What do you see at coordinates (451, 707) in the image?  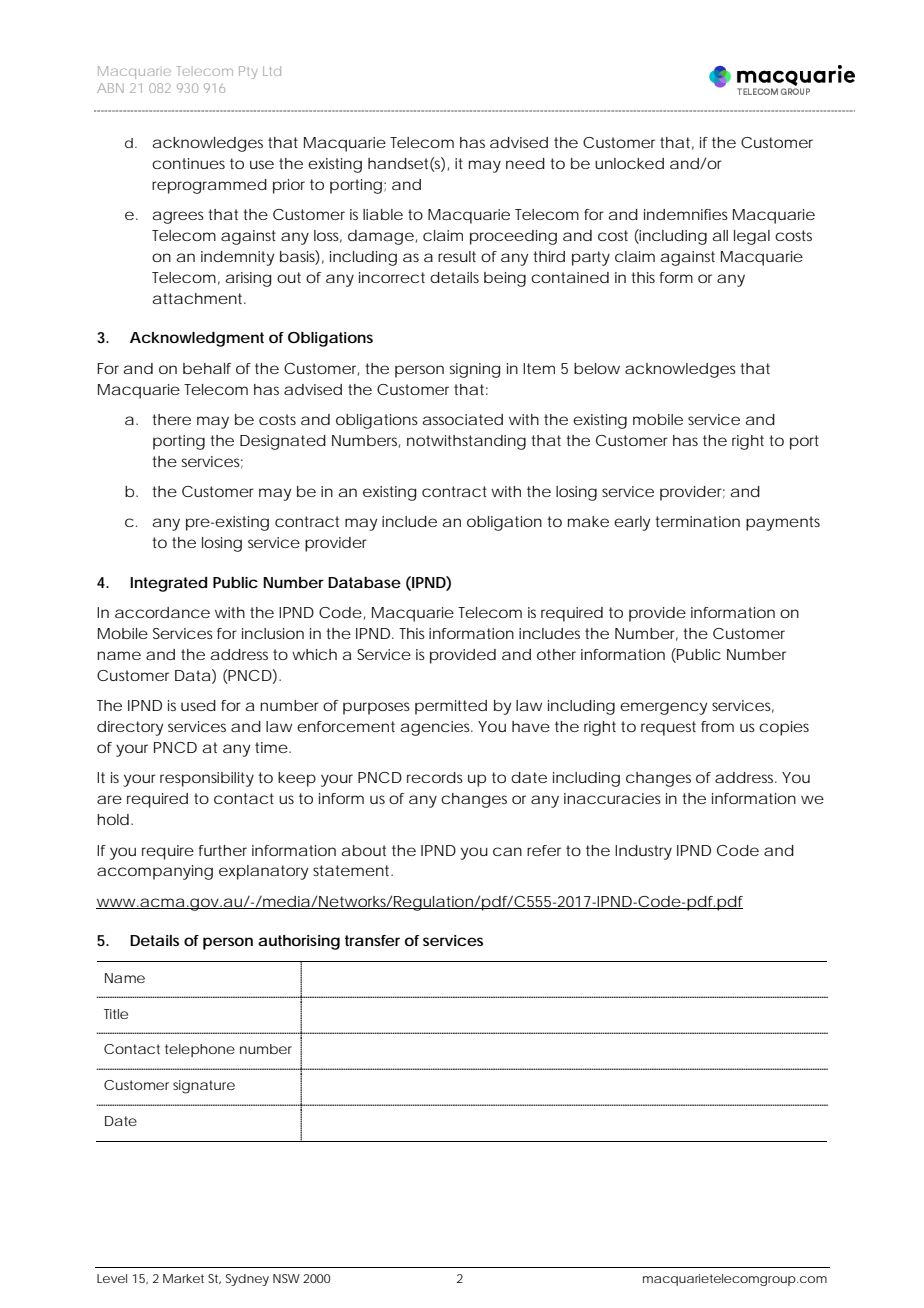 I see `permitted` at bounding box center [451, 707].
